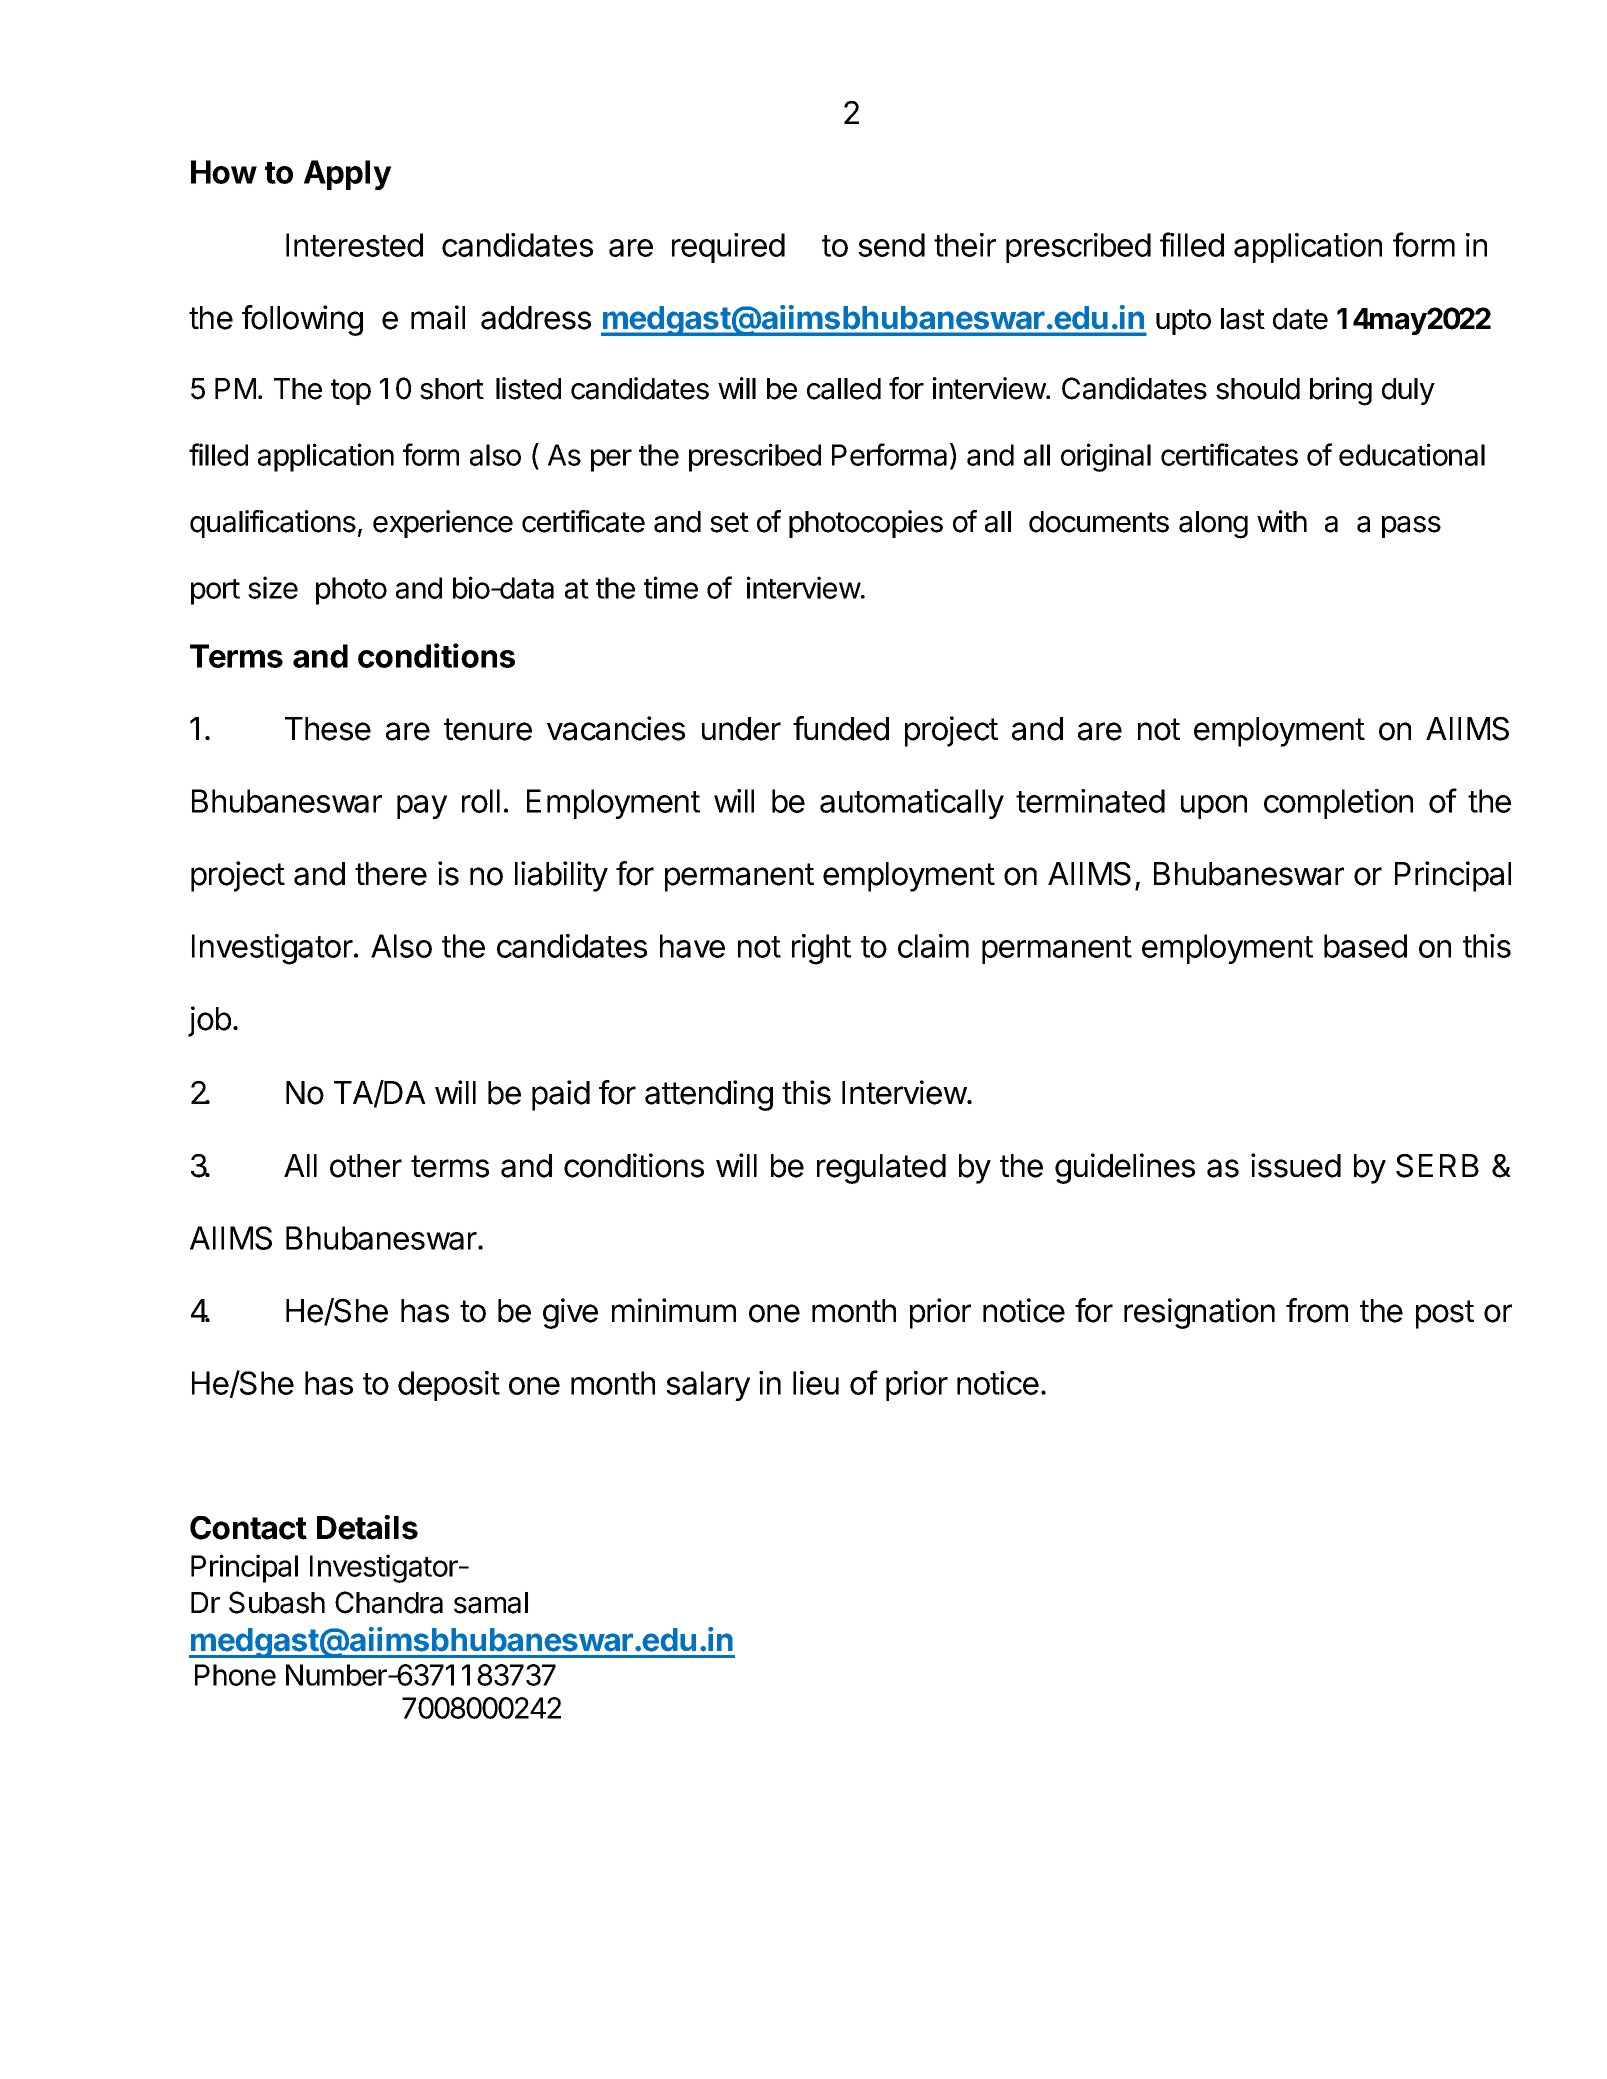 The width and height of the screenshot is (1607, 2079). What do you see at coordinates (1365, 946) in the screenshot?
I see `based` at bounding box center [1365, 946].
